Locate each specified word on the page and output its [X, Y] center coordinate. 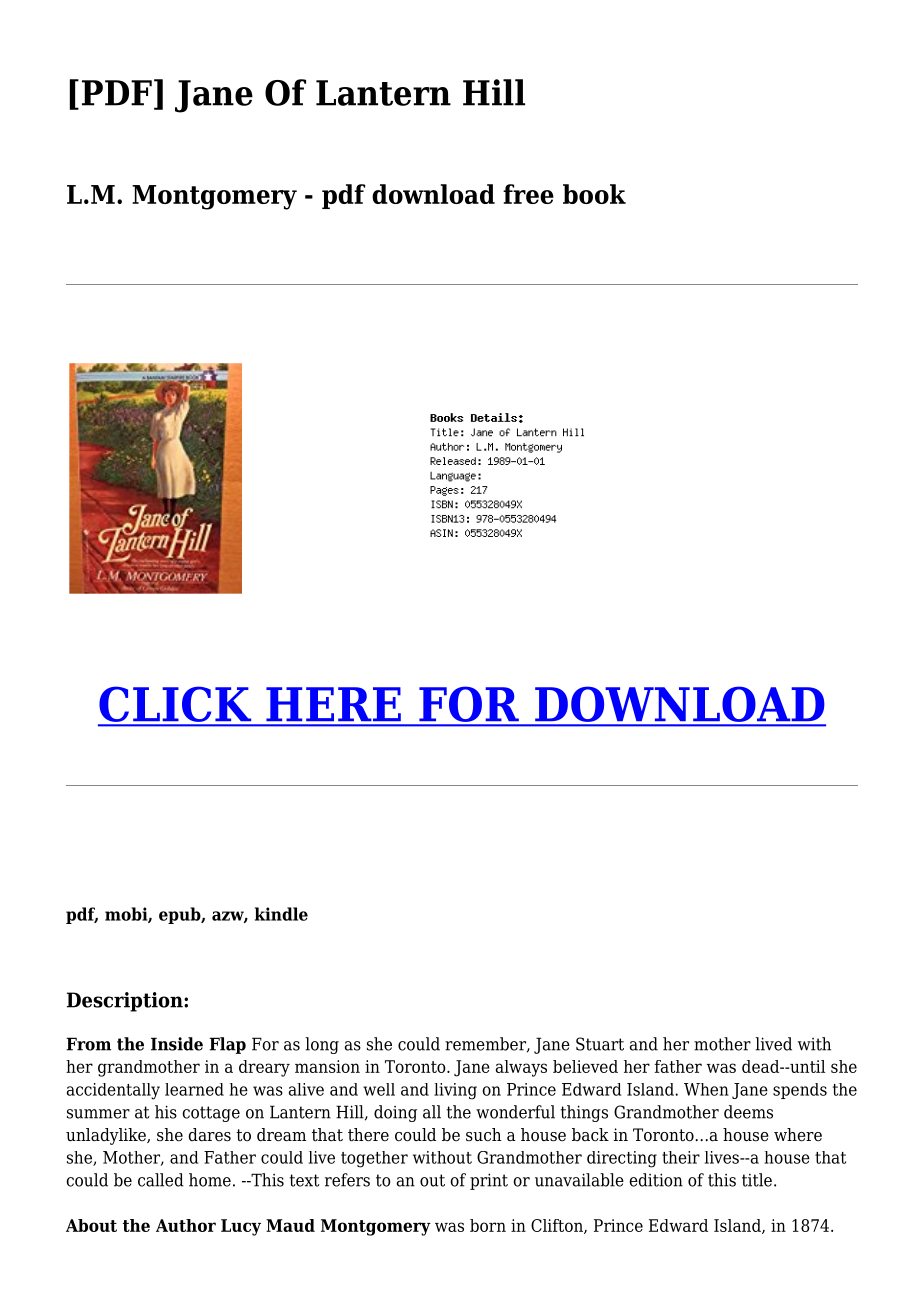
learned [194, 1089]
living [455, 1091]
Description [126, 1002]
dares [209, 1135]
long [322, 1045]
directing [622, 1159]
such [484, 1135]
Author [186, 1225]
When [706, 1089]
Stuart [600, 1044]
